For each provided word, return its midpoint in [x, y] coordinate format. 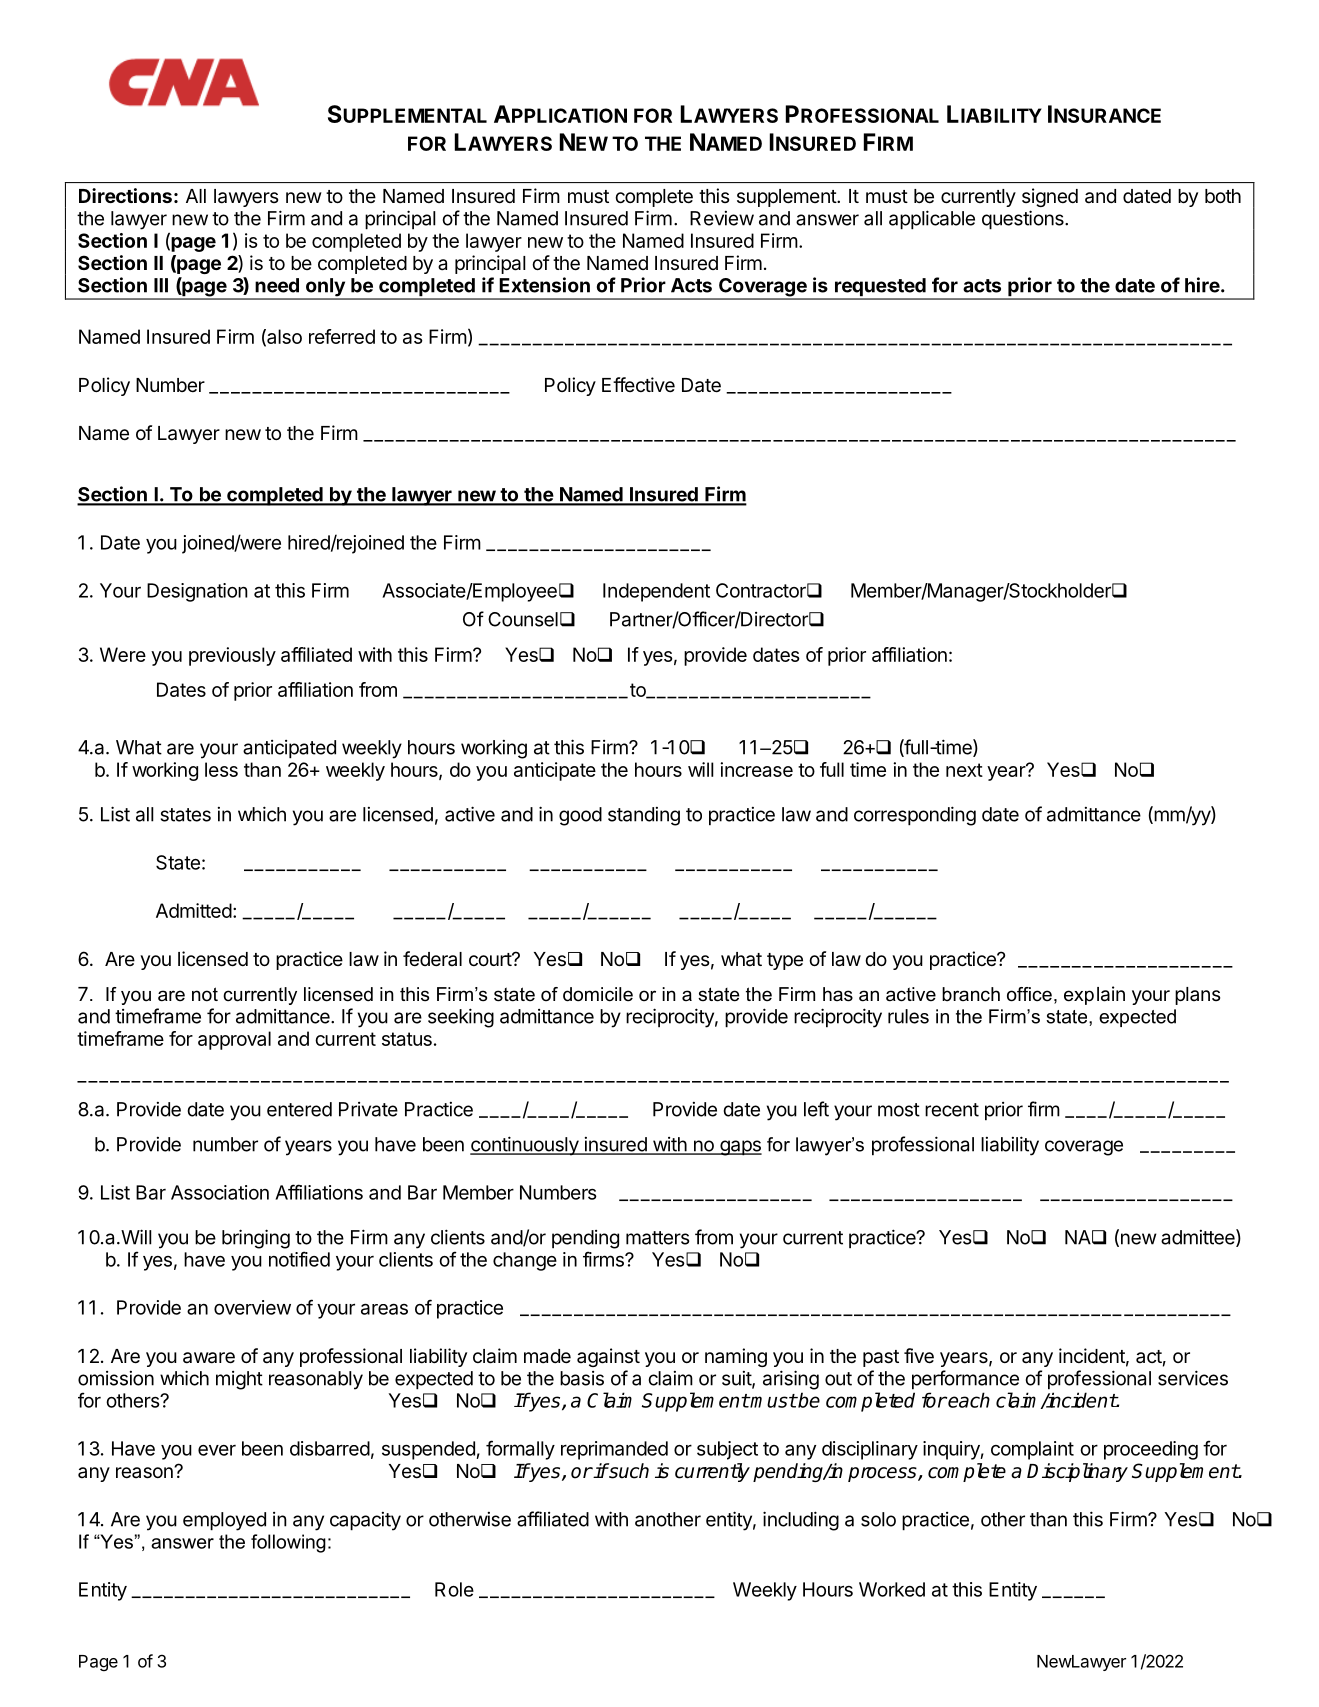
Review [722, 218]
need [277, 285]
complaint [1032, 1450]
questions [1024, 220]
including [801, 1521]
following [288, 1543]
